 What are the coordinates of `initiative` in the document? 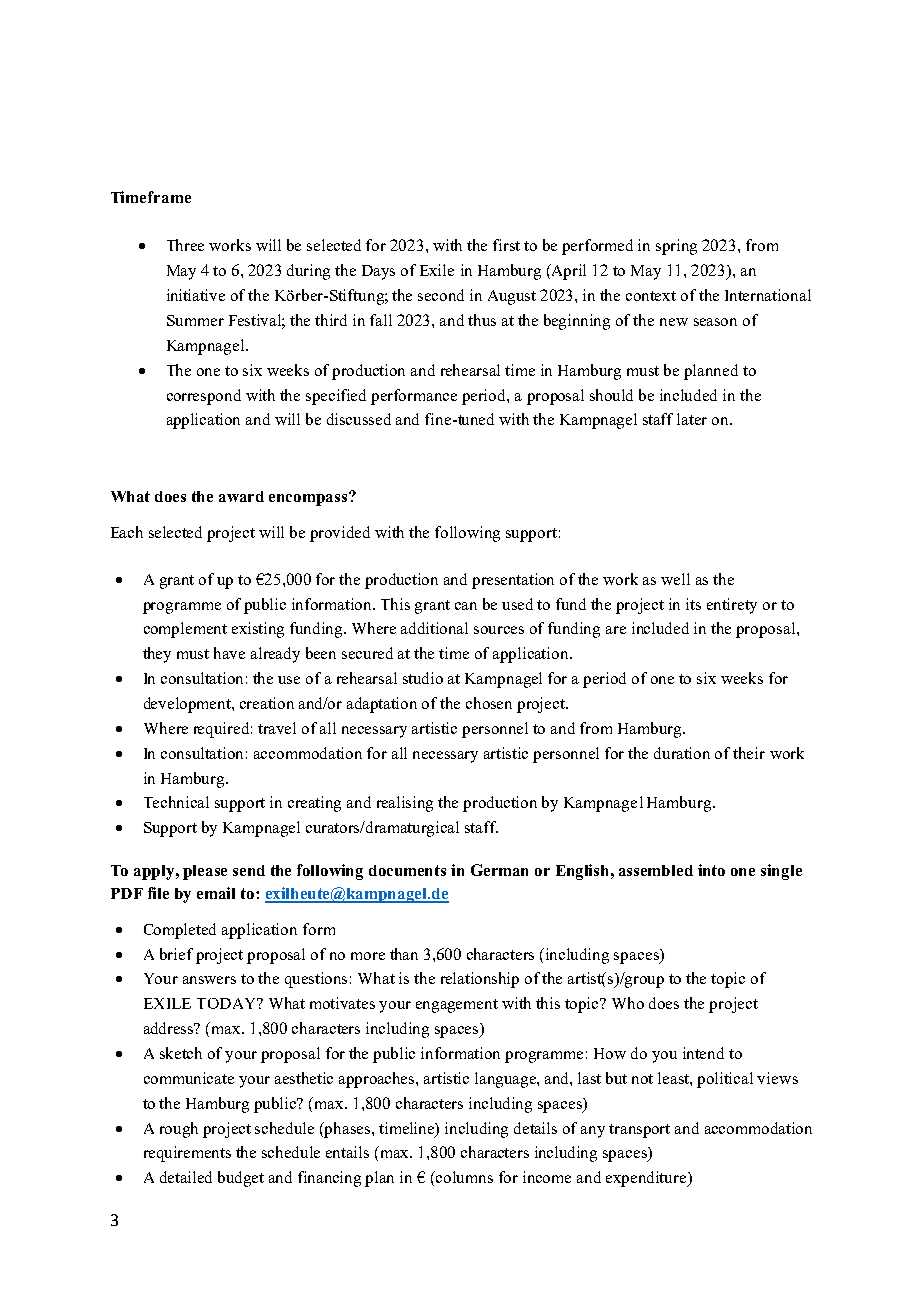 It's located at (196, 295).
